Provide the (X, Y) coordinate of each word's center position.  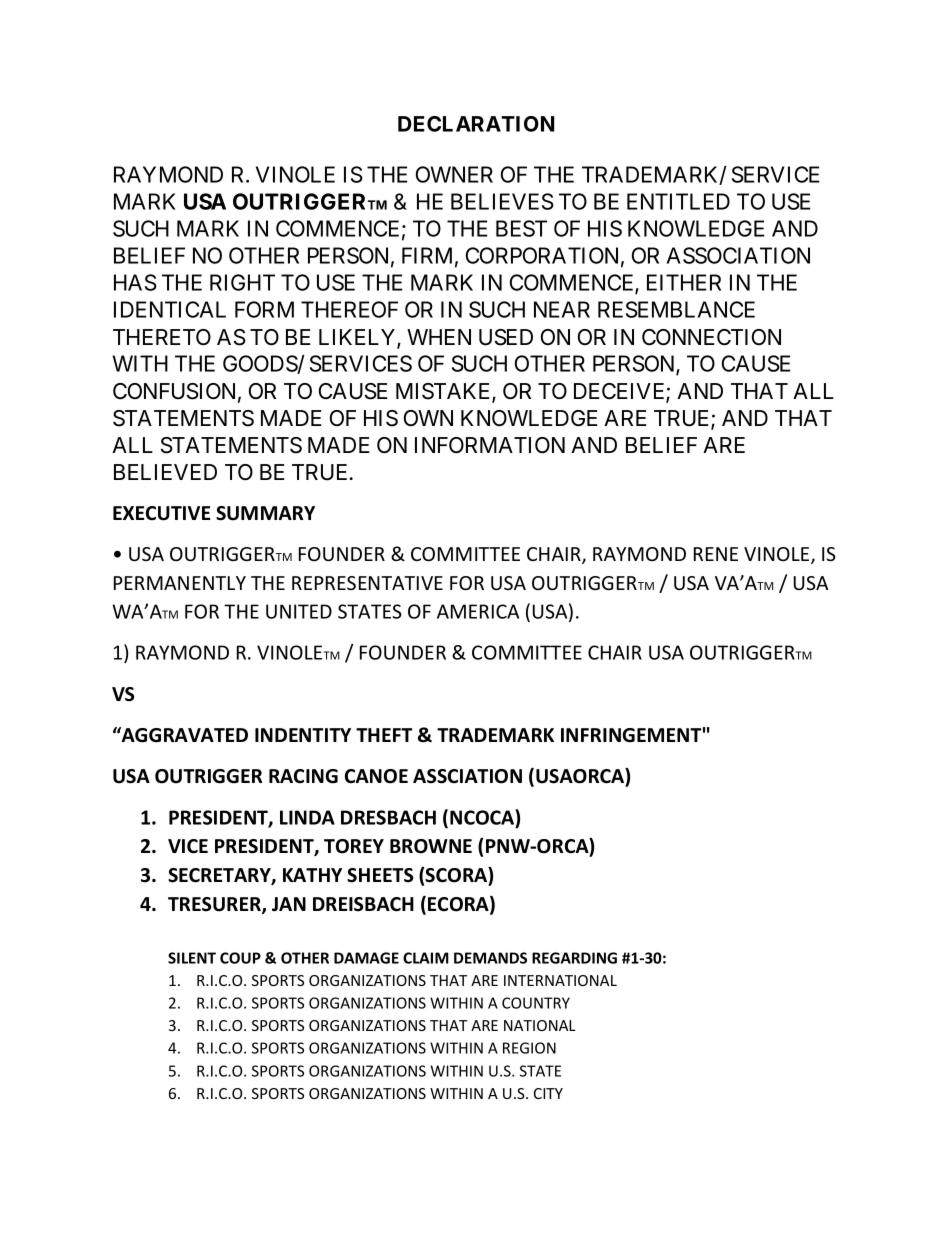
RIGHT (242, 282)
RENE (716, 554)
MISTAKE (444, 392)
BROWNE (431, 846)
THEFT (384, 735)
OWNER (454, 174)
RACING (303, 776)
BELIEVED (165, 472)
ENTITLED (678, 201)
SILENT (192, 958)
